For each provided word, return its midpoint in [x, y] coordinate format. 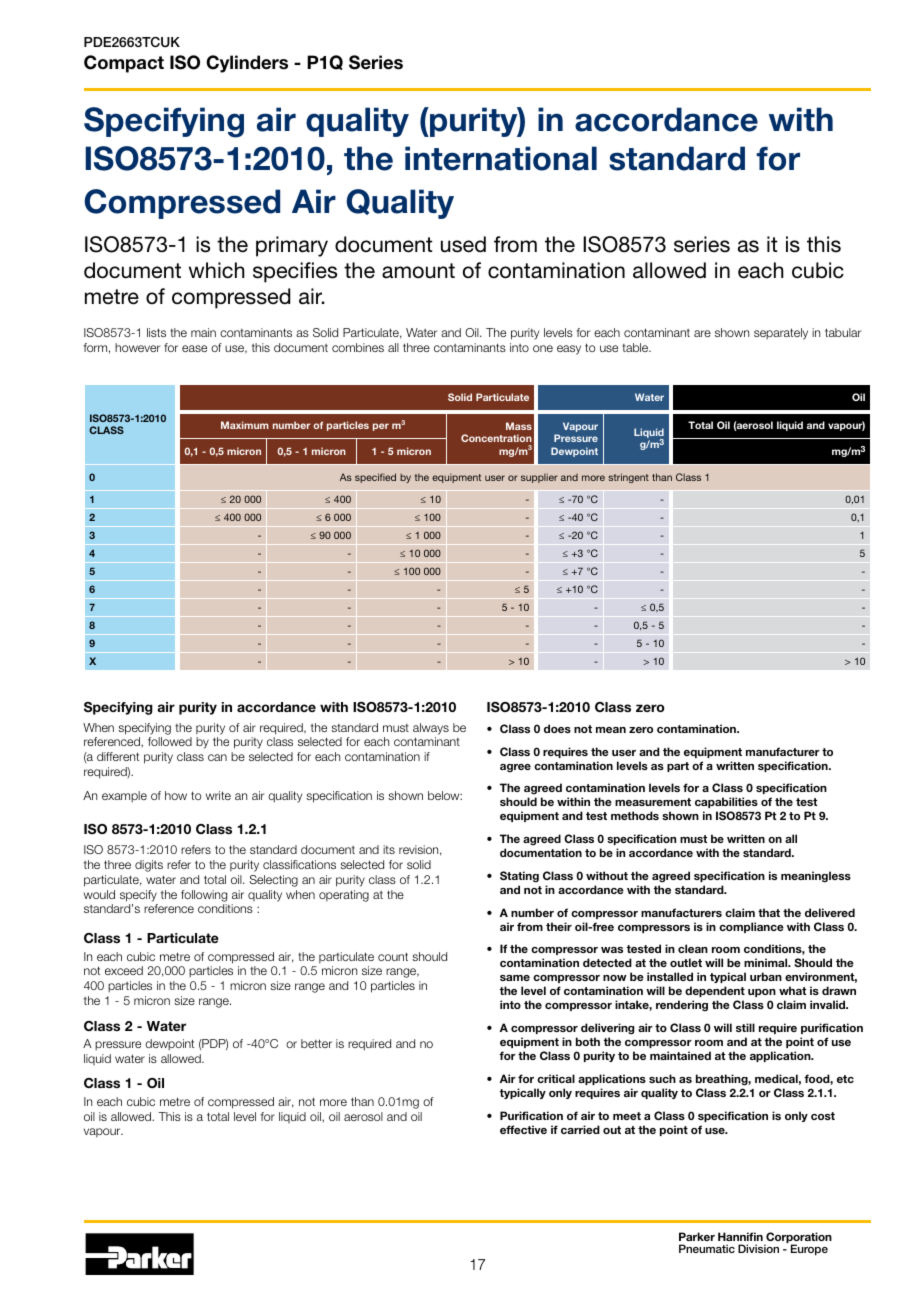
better [316, 1043]
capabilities [726, 802]
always [431, 729]
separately [781, 334]
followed [170, 741]
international [501, 158]
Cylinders [247, 64]
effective [523, 1129]
